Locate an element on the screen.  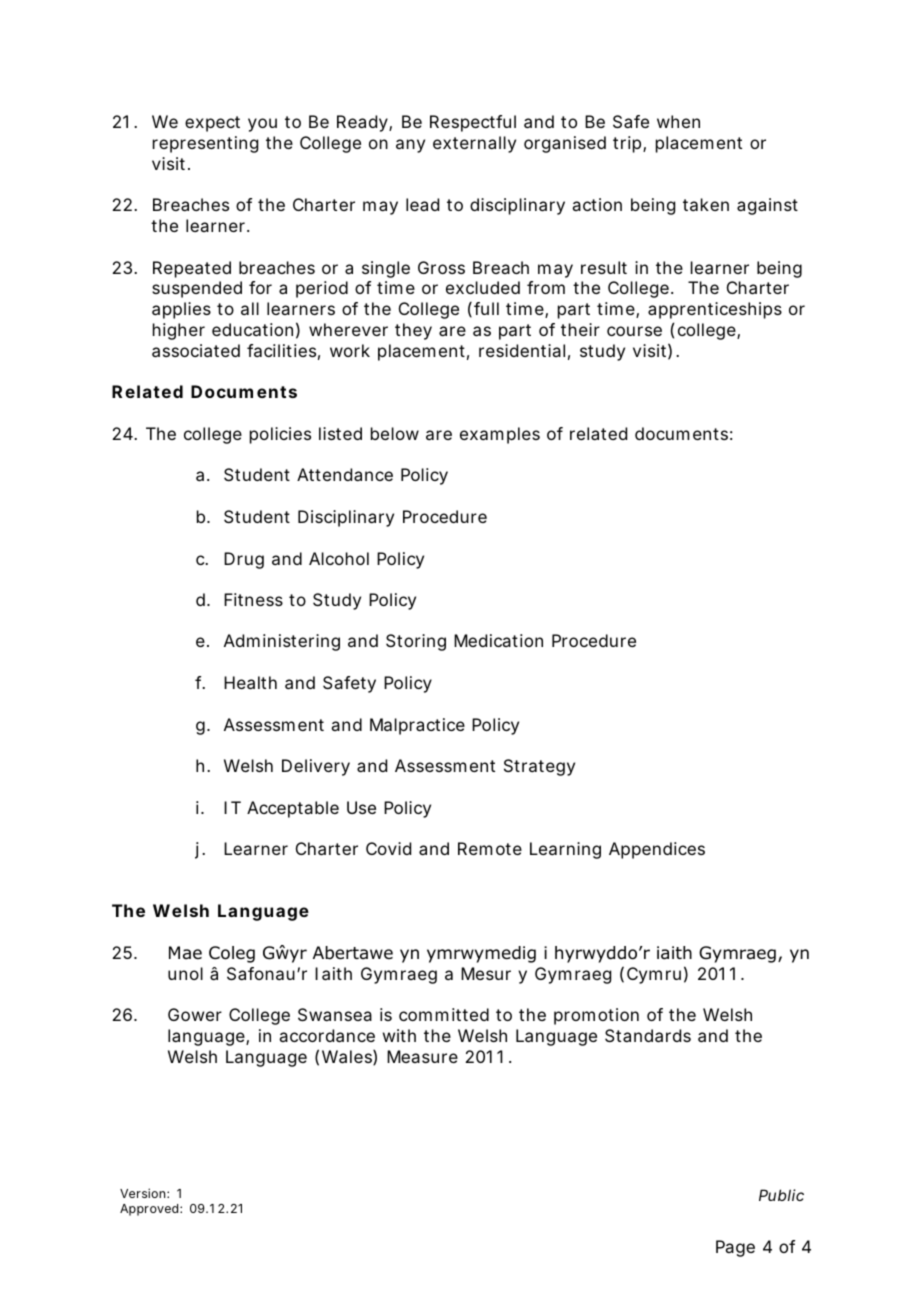
Page is located at coordinates (735, 1248).
